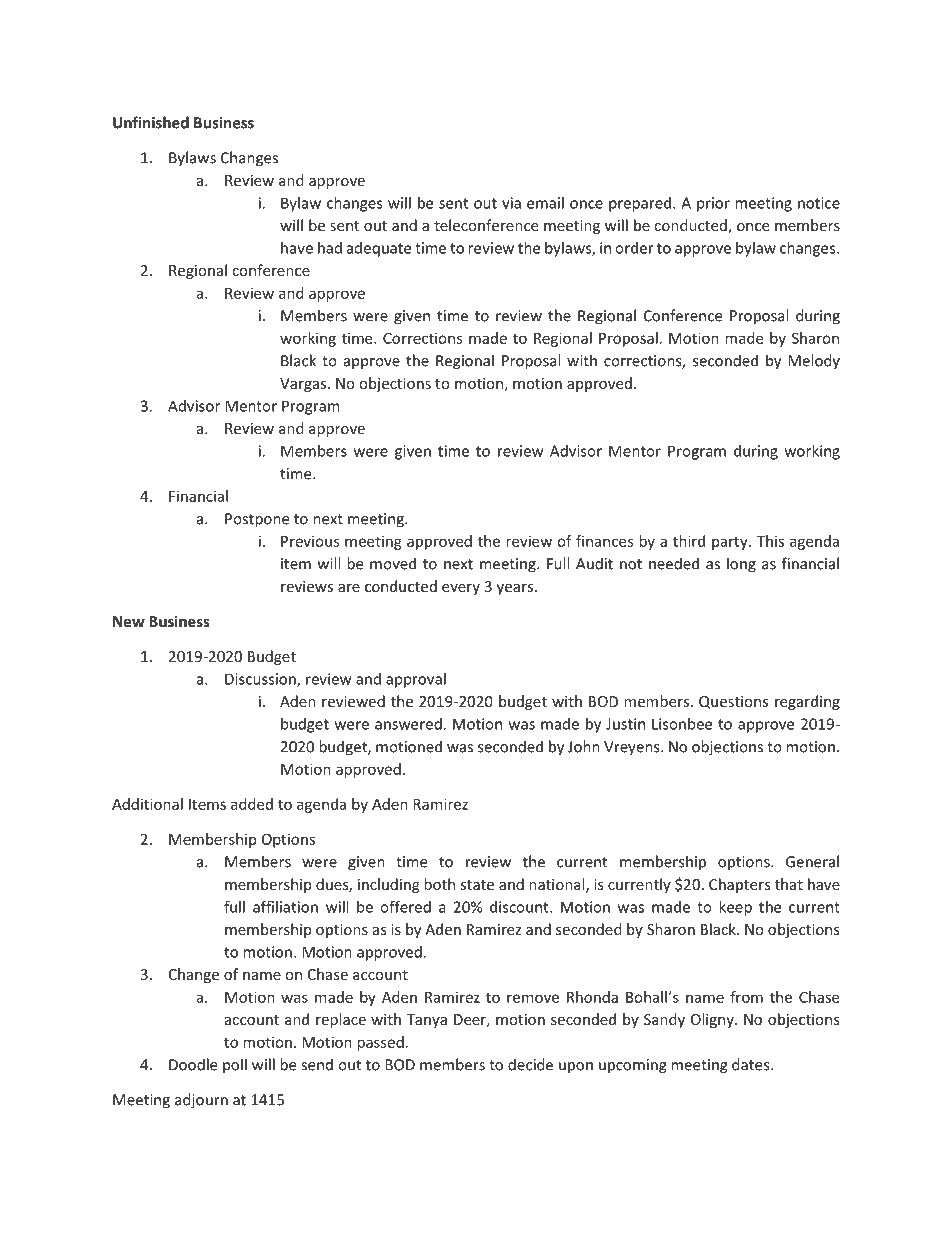 Image resolution: width=952 pixels, height=1233 pixels. I want to click on New, so click(129, 621).
